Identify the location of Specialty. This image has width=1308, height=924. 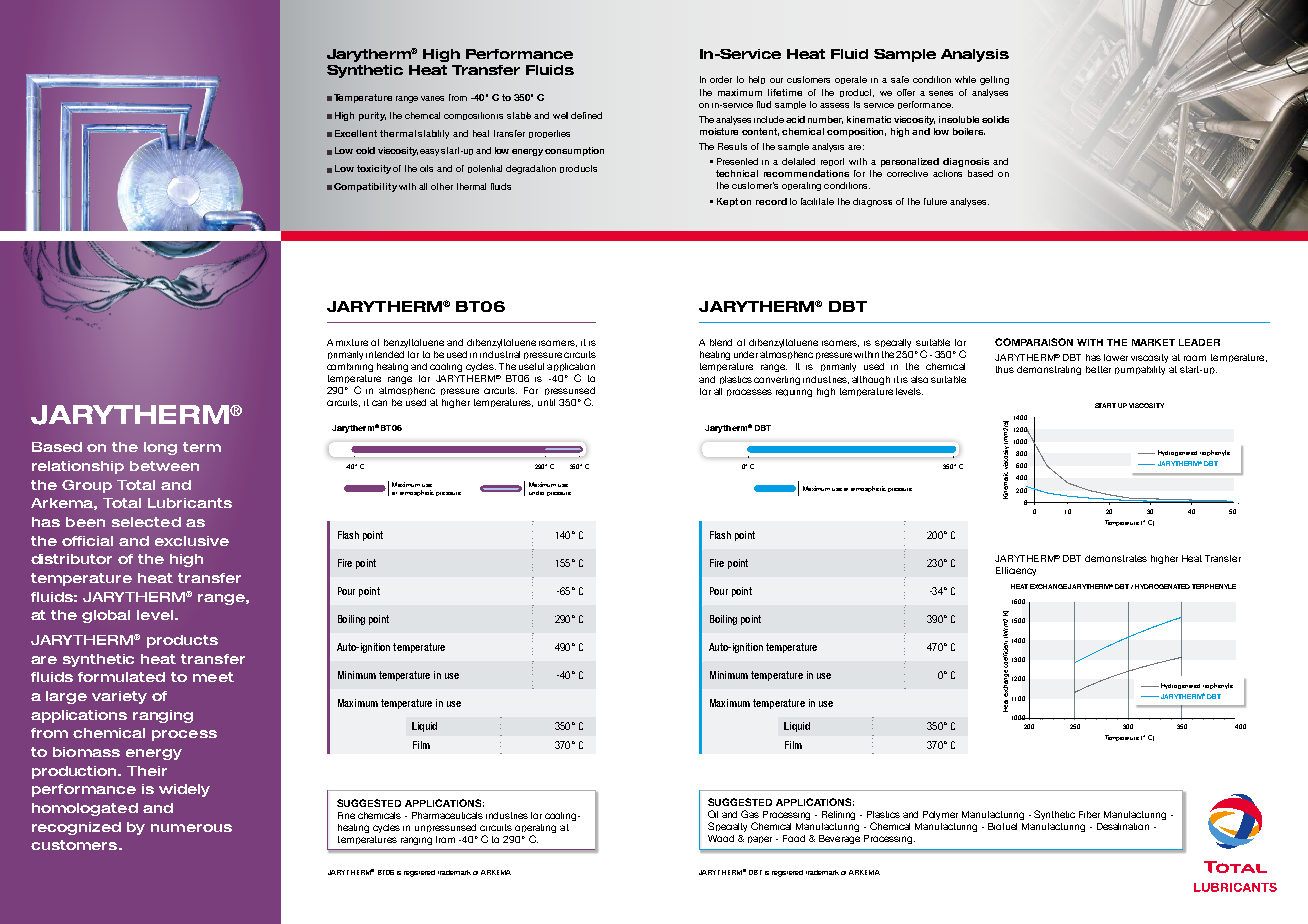
(727, 827).
